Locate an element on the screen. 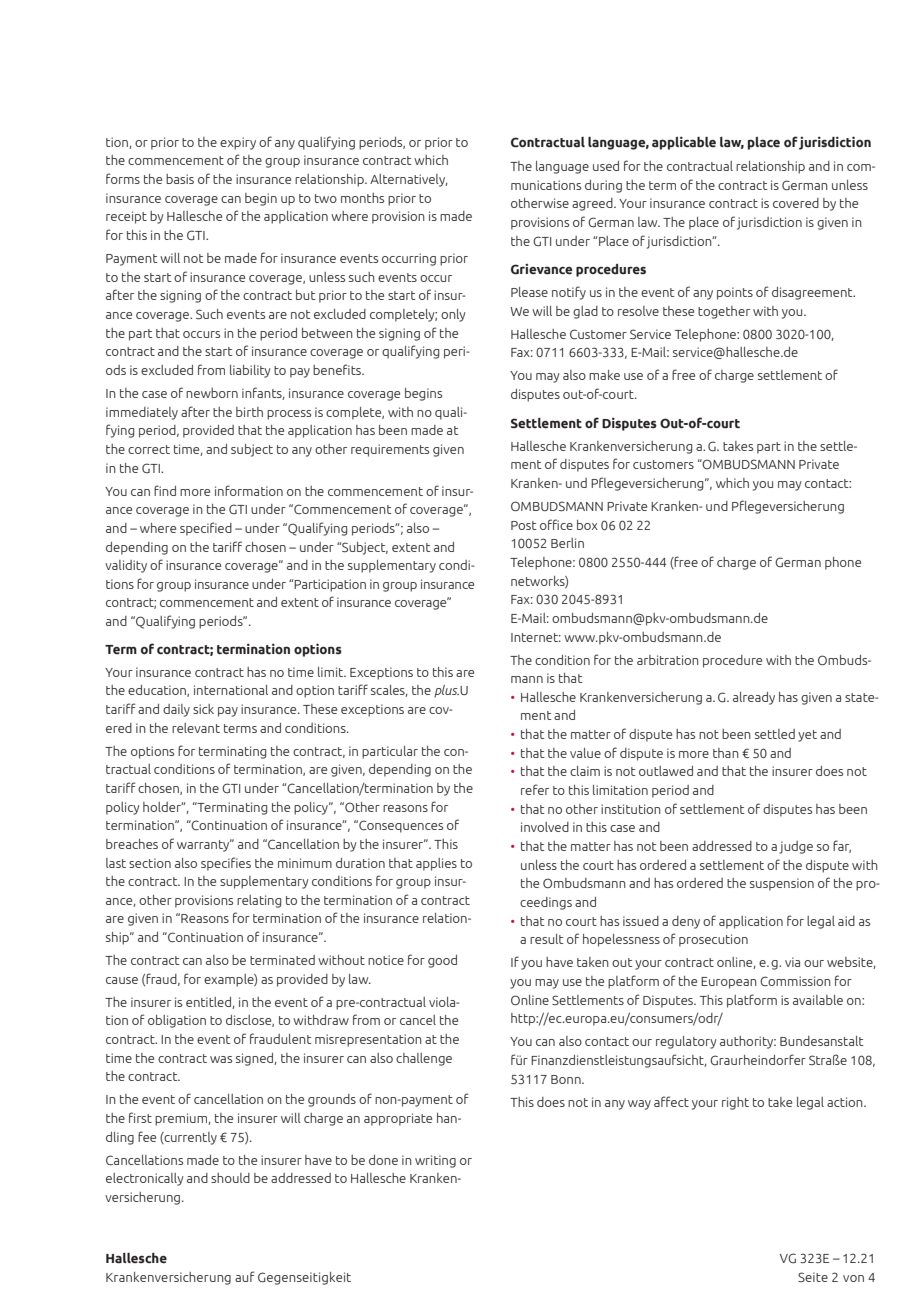 This screenshot has height=1308, width=924. good is located at coordinates (442, 961).
